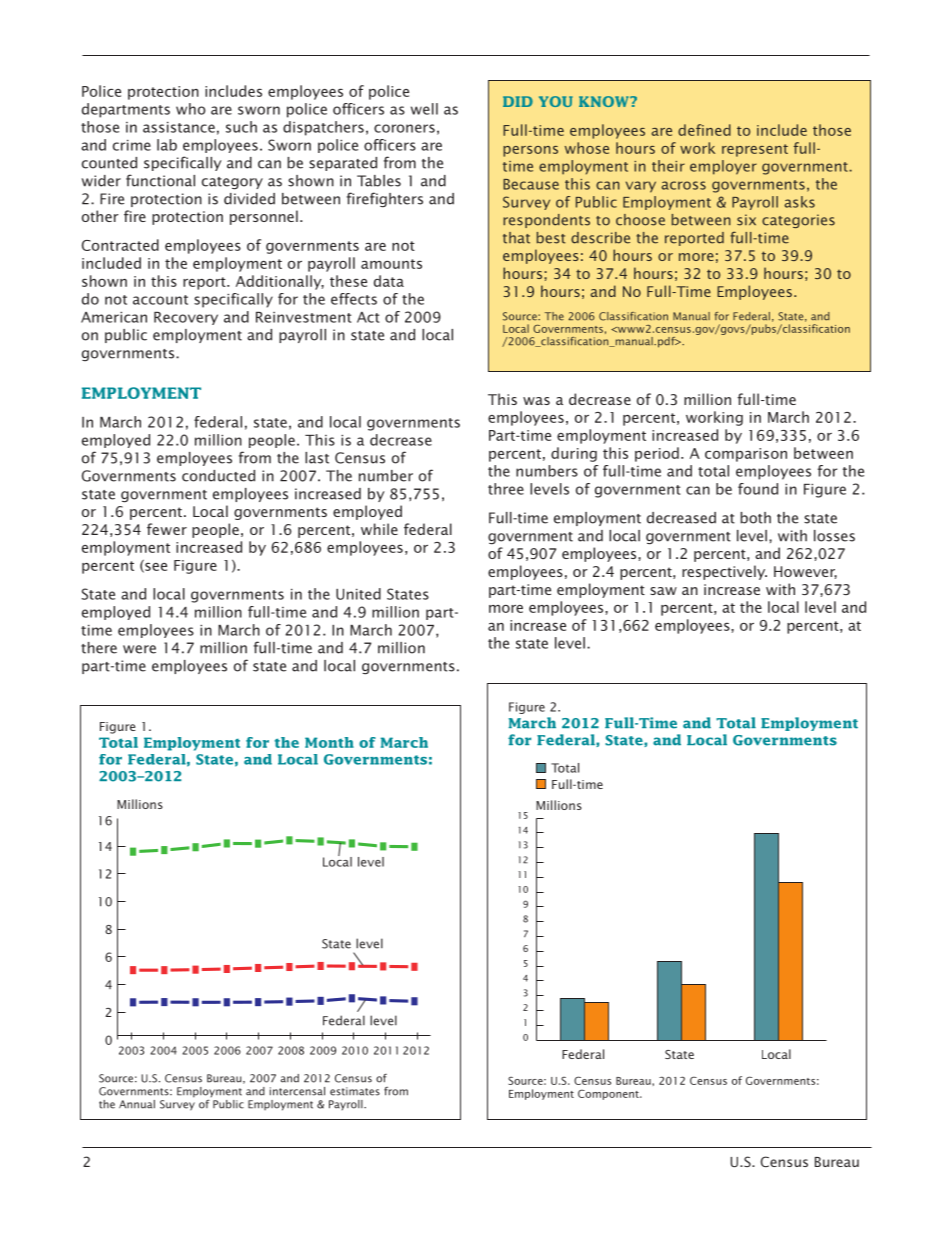 The width and height of the document is (952, 1233). Describe the element at coordinates (755, 150) in the document. I see `represent` at that location.
